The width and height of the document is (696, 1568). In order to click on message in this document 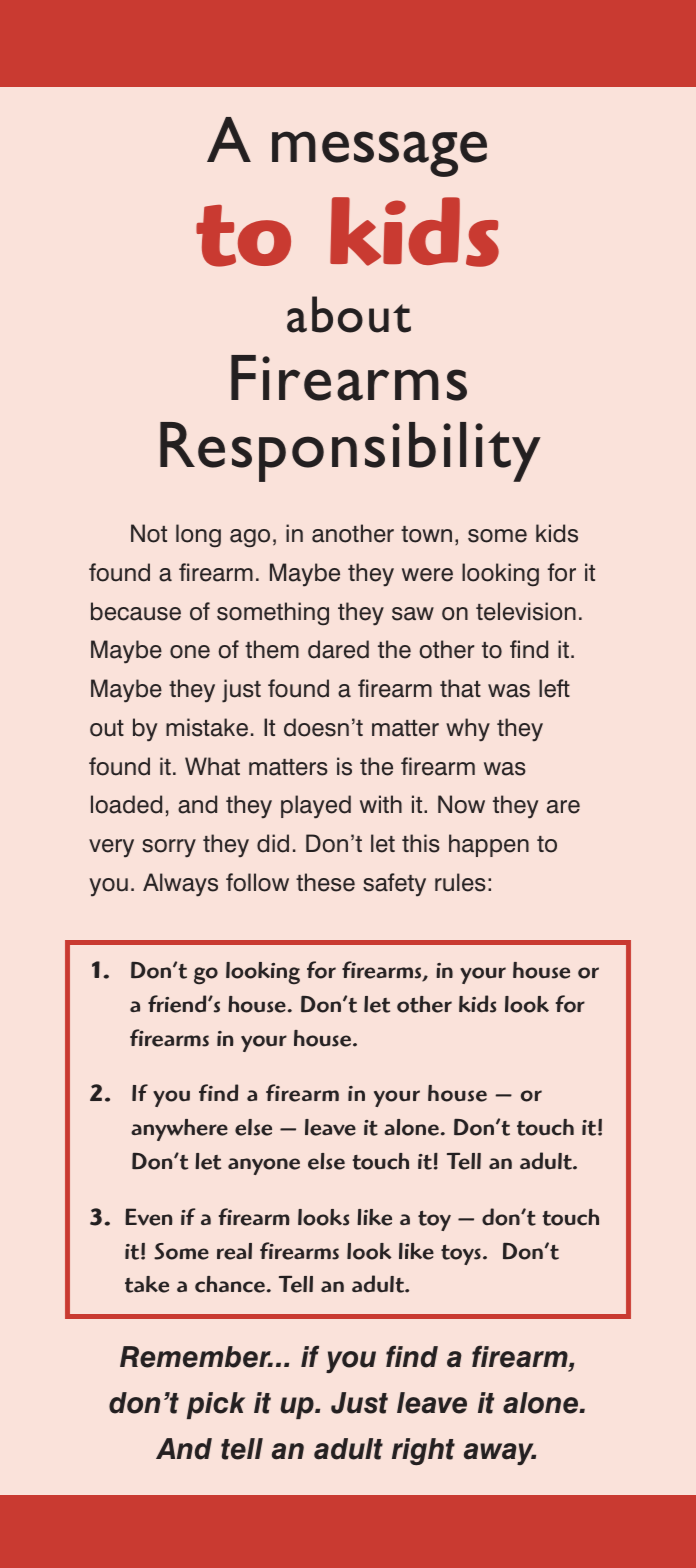, I will do `click(379, 154)`.
